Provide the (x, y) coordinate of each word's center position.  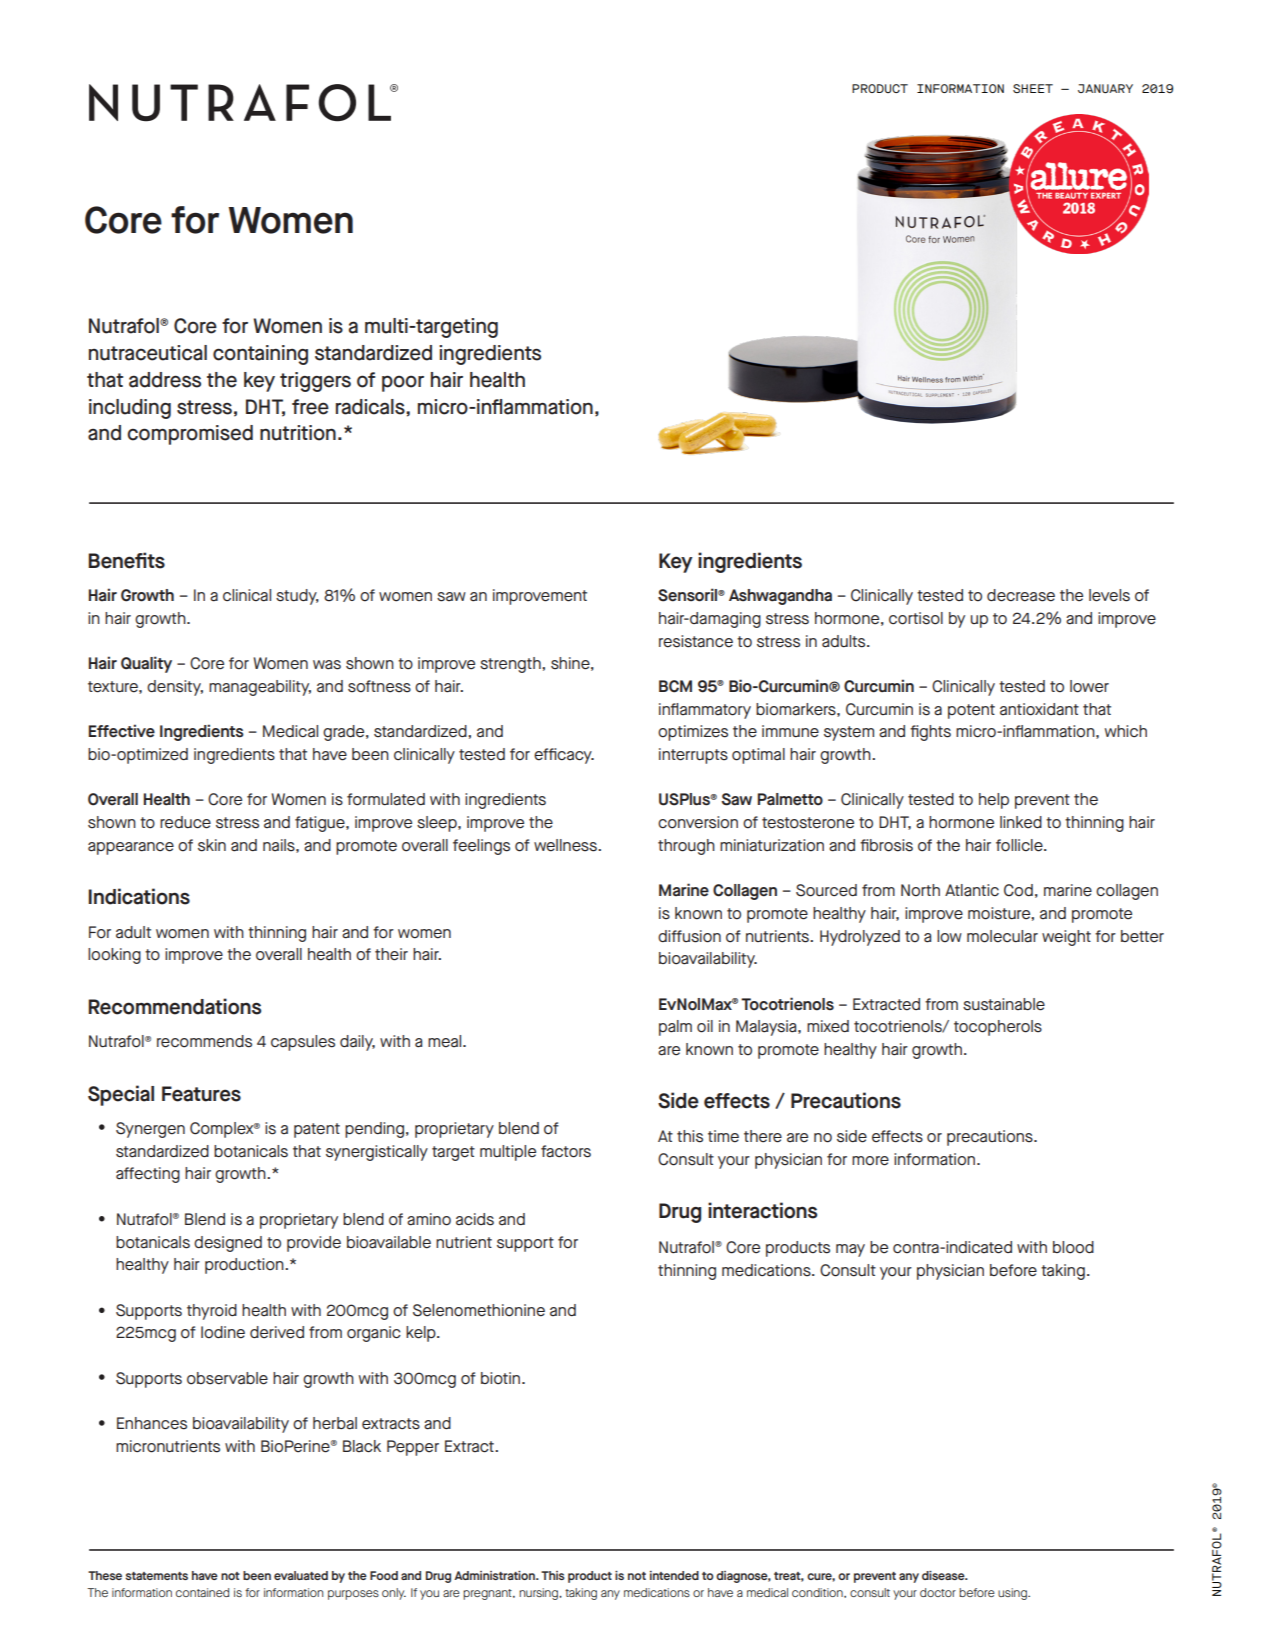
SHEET (1033, 88)
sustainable (1004, 1004)
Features (201, 1094)
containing (260, 355)
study (297, 597)
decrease (1021, 595)
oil (705, 1026)
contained (202, 1592)
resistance (696, 641)
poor (403, 383)
